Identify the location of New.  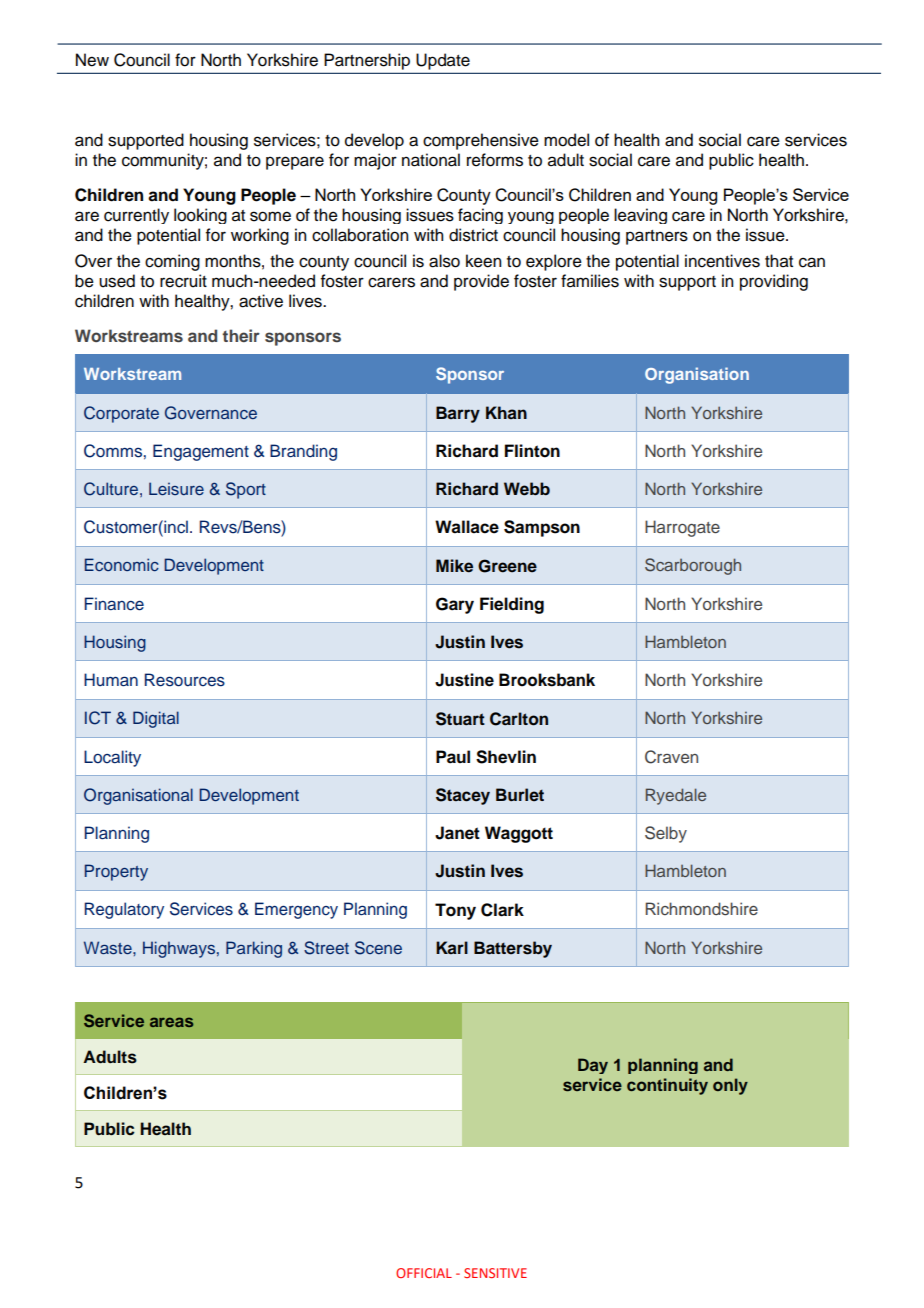
(92, 60).
